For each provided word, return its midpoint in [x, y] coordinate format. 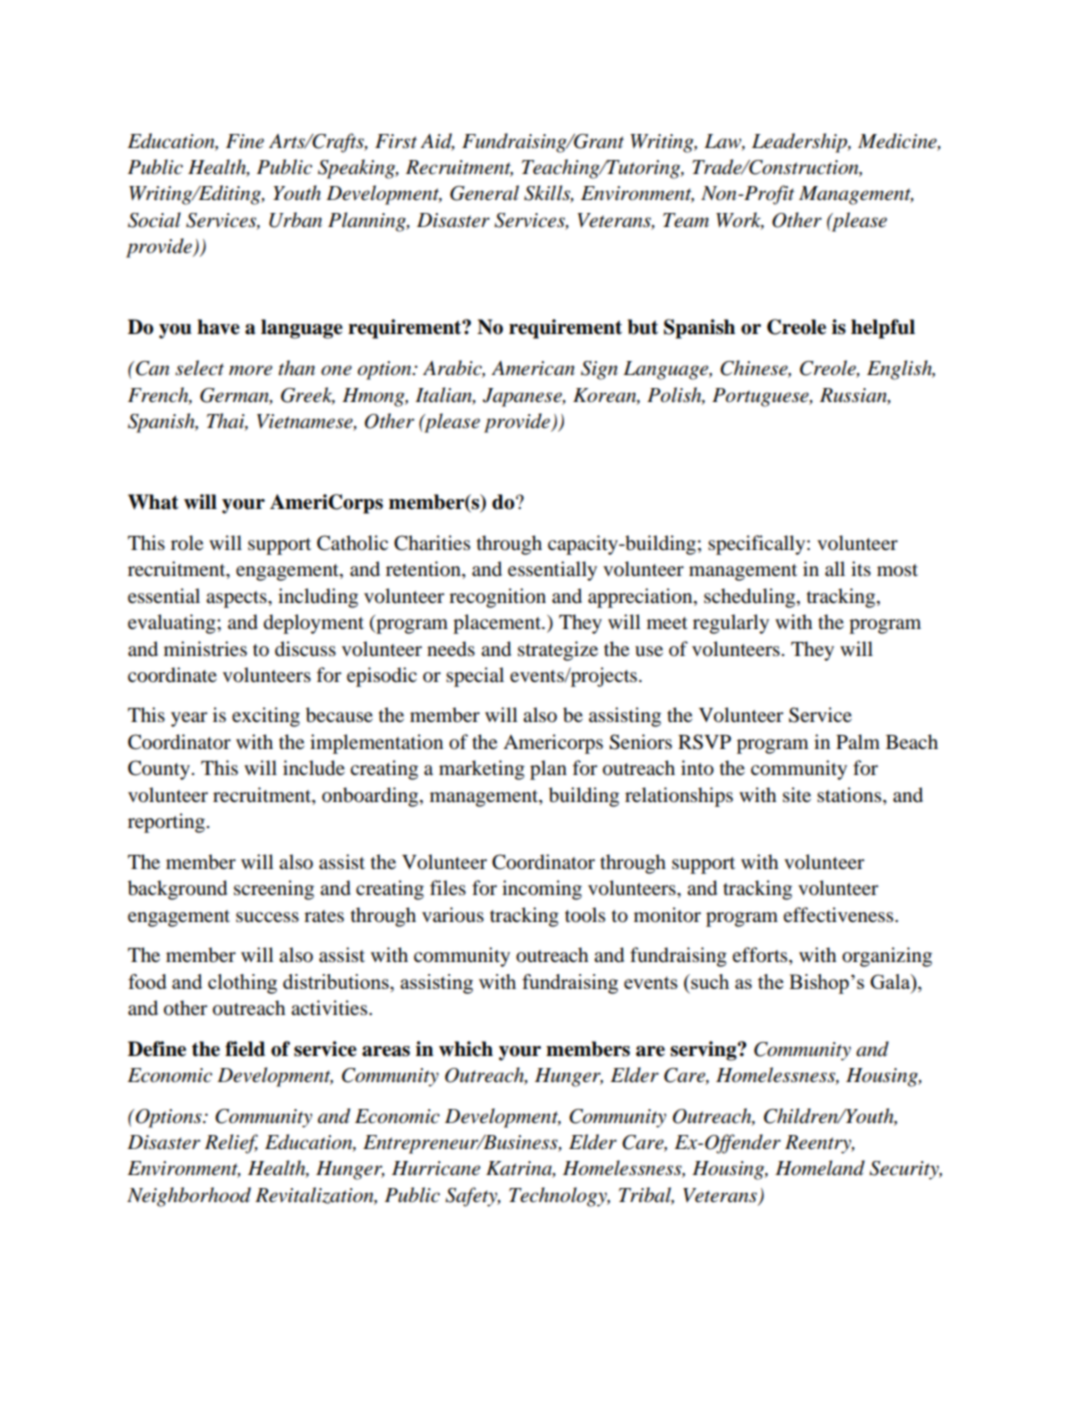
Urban [295, 220]
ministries [205, 649]
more [250, 370]
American [533, 368]
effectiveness [839, 915]
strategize [558, 651]
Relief [231, 1144]
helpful [883, 329]
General [484, 193]
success [267, 917]
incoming [542, 890]
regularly [731, 624]
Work [740, 221]
